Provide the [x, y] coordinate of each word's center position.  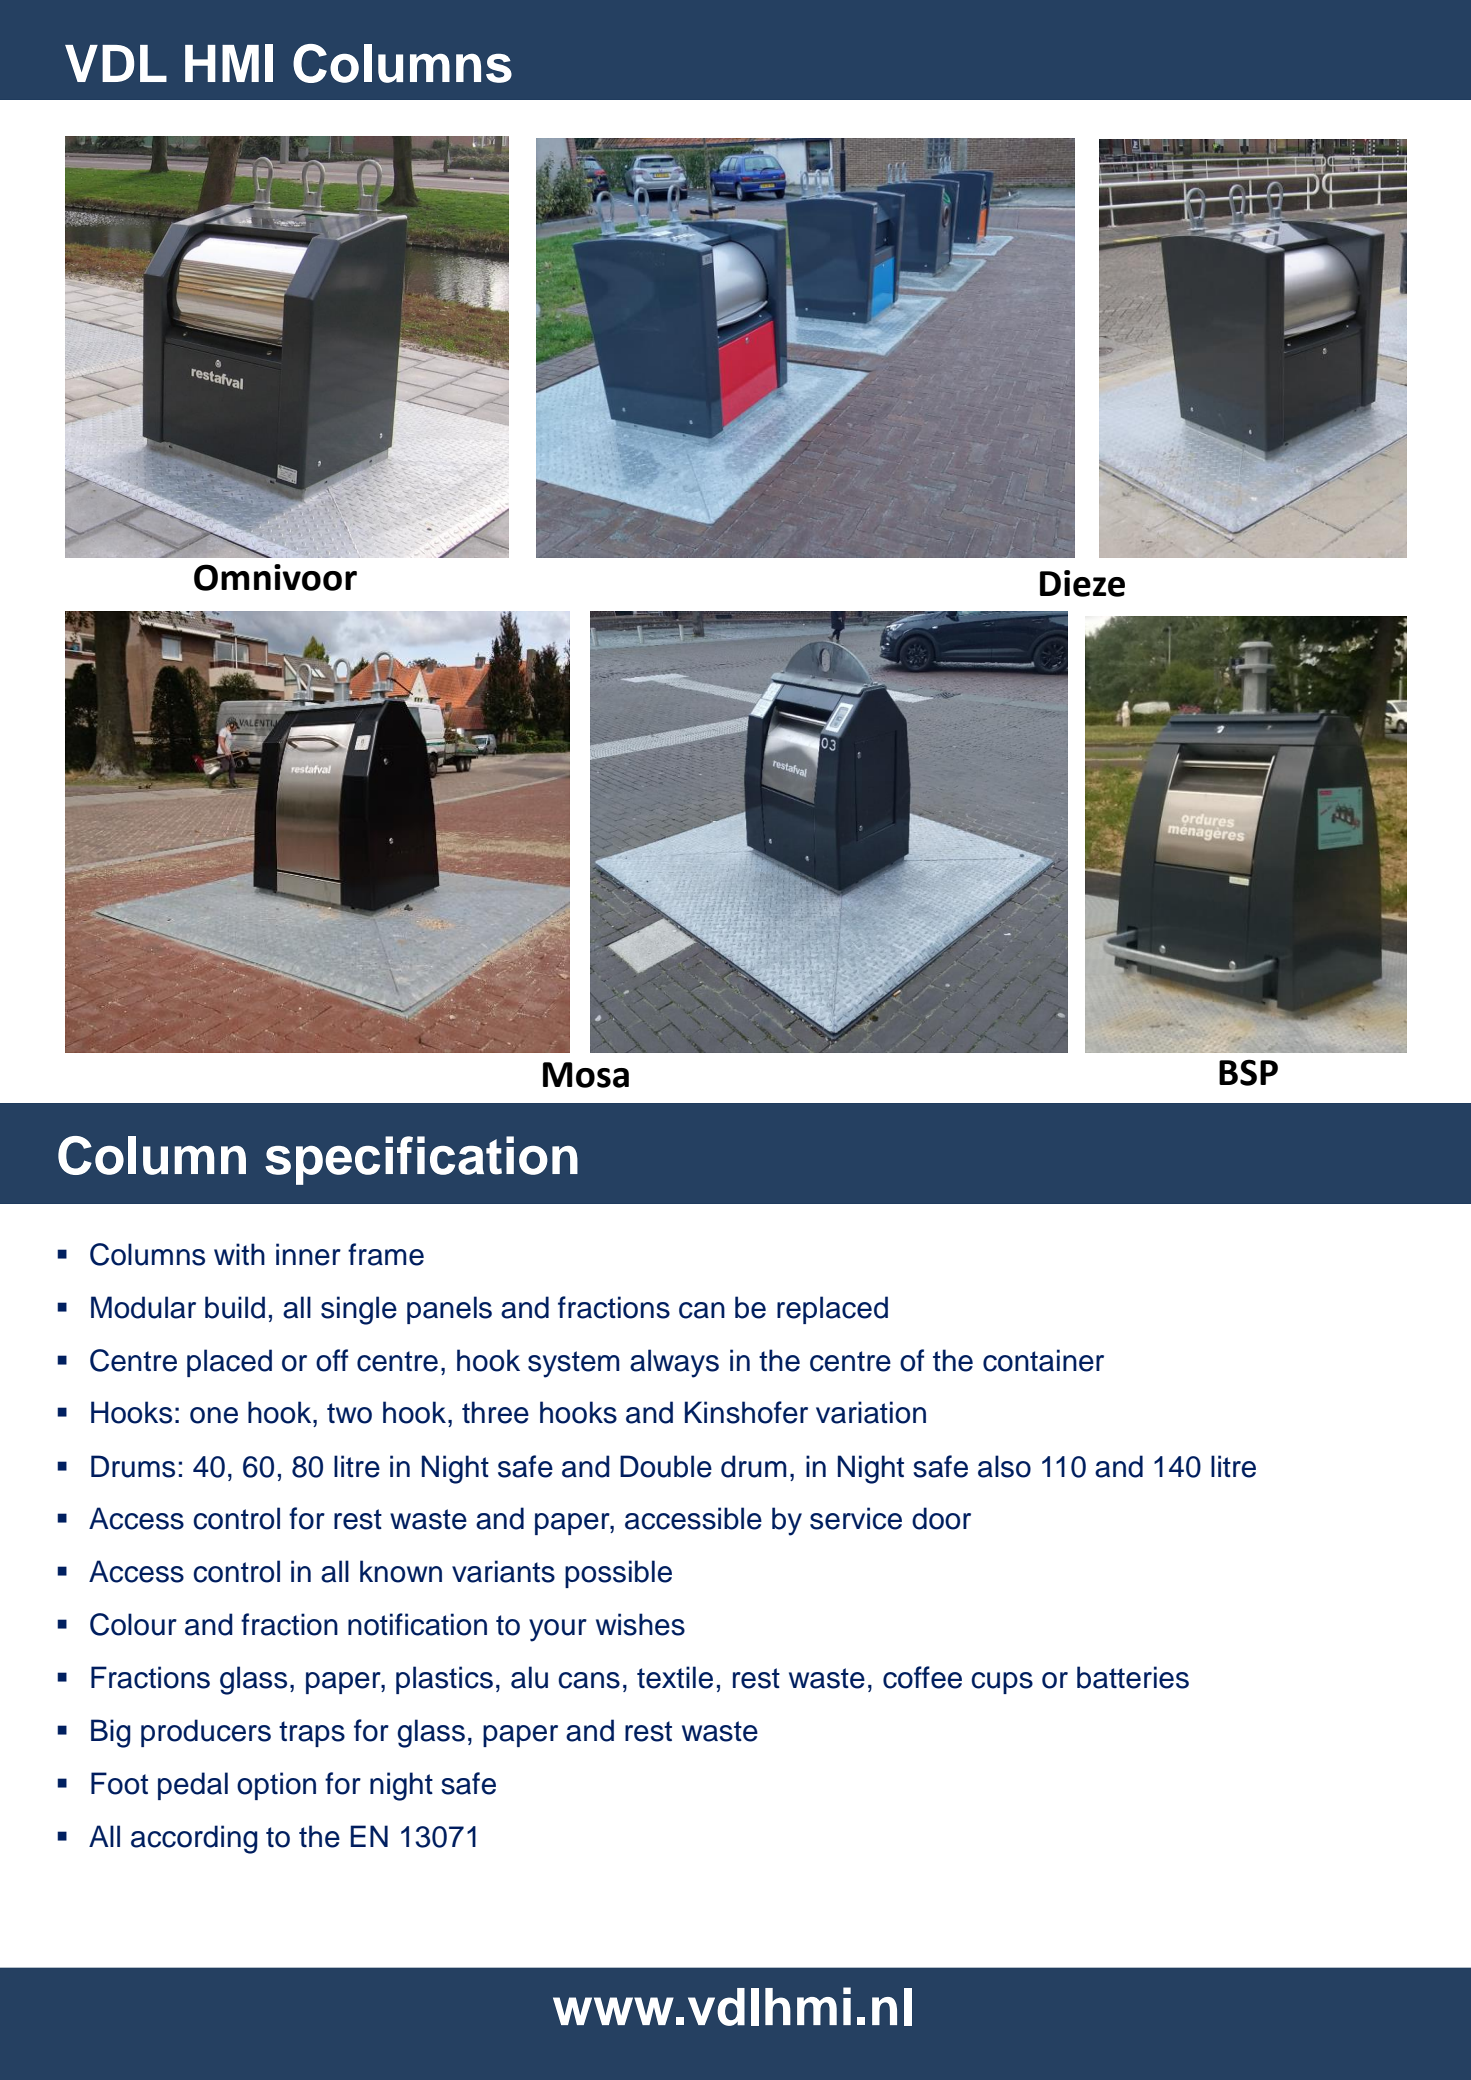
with [239, 1254]
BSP [1248, 1072]
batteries [1133, 1677]
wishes [640, 1624]
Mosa [586, 1075]
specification [421, 1160]
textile [675, 1677]
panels [449, 1310]
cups [1002, 1683]
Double [666, 1466]
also [1004, 1466]
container [1043, 1360]
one [214, 1415]
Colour [133, 1624]
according [194, 1839]
